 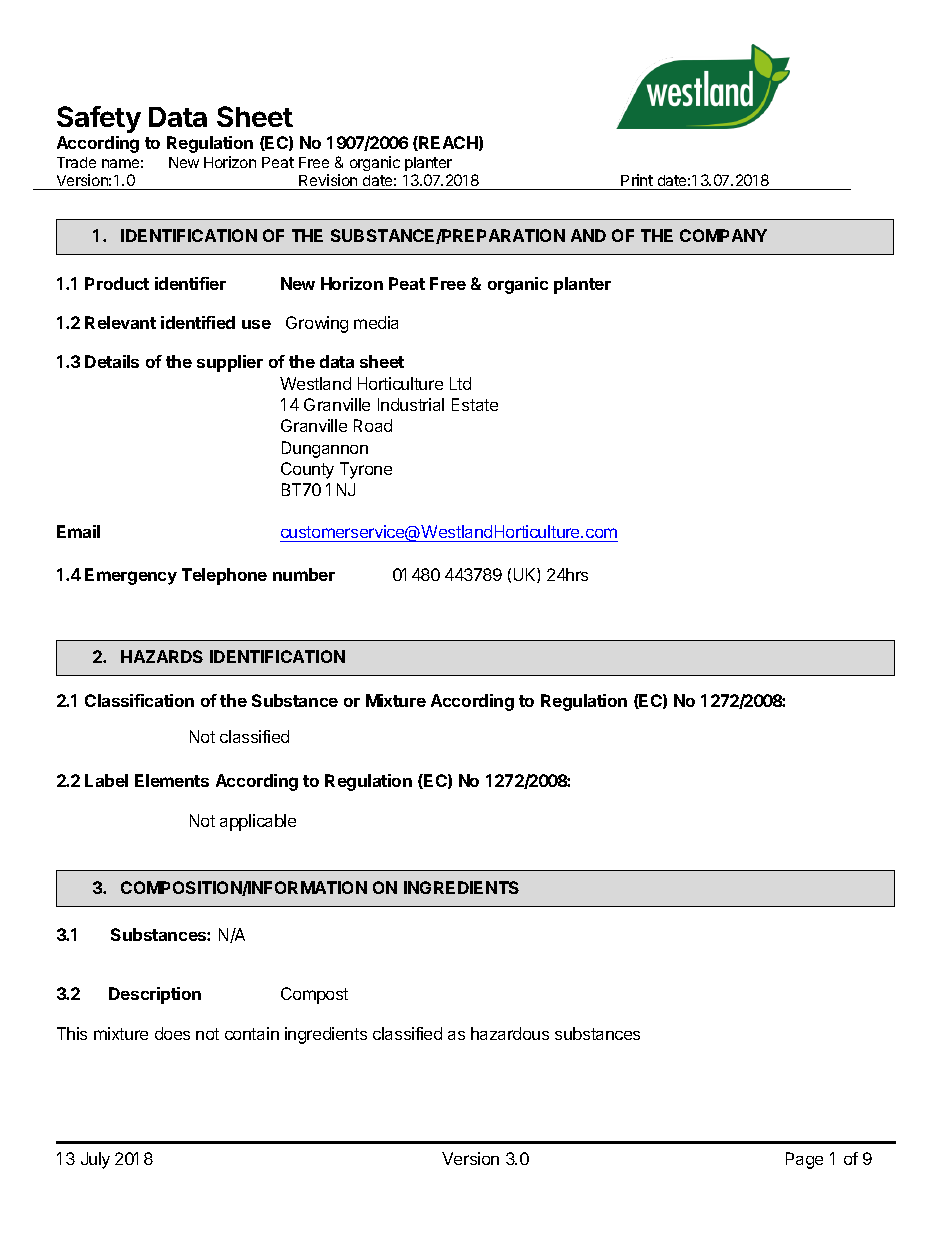 What do you see at coordinates (328, 180) in the page?
I see `Revision` at bounding box center [328, 180].
